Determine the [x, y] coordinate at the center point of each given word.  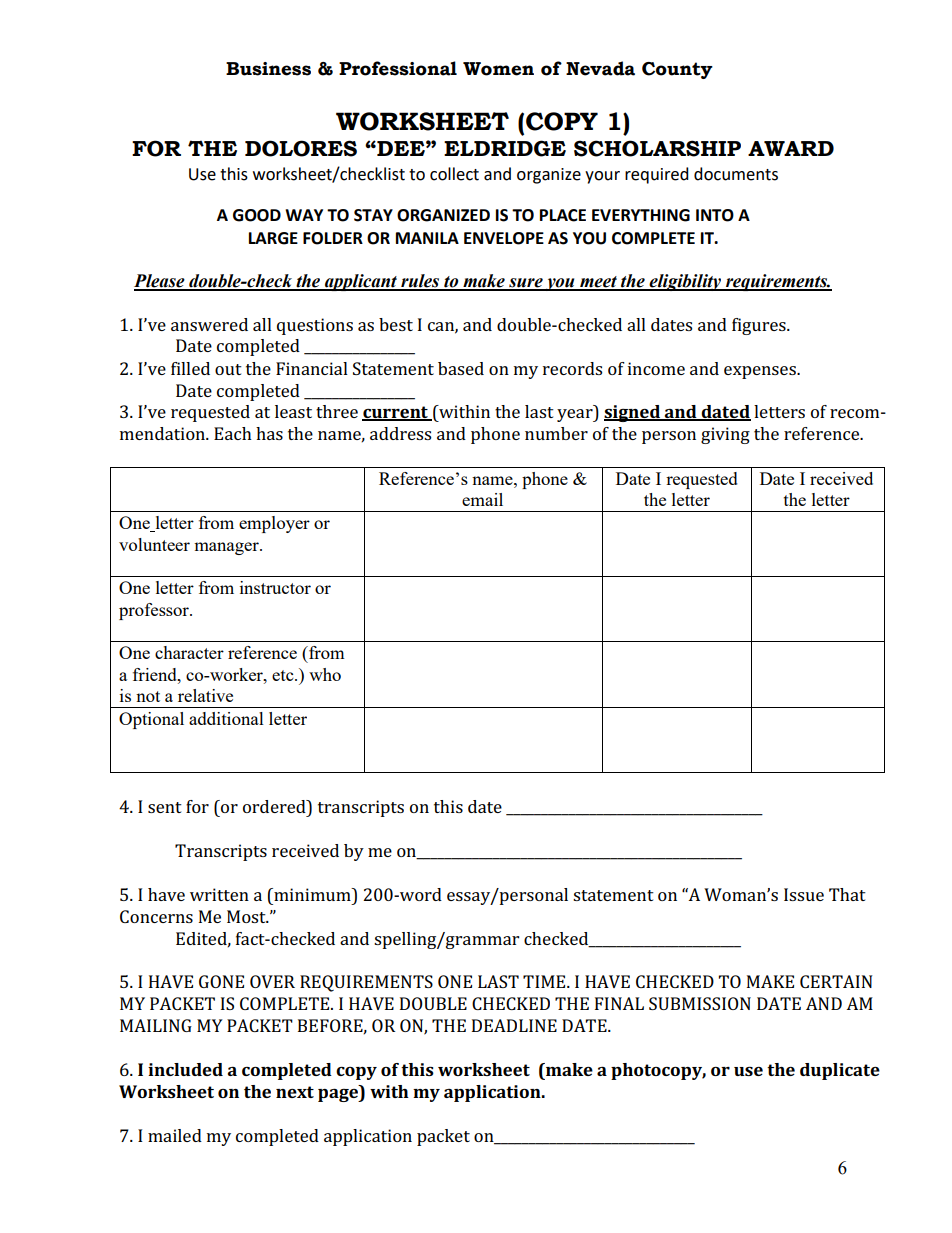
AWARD [791, 148]
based [461, 368]
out [228, 369]
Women [498, 69]
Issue [804, 894]
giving [725, 435]
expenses [761, 372]
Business [268, 69]
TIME [545, 981]
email [482, 499]
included [185, 1069]
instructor [275, 587]
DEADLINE [514, 1025]
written [219, 894]
